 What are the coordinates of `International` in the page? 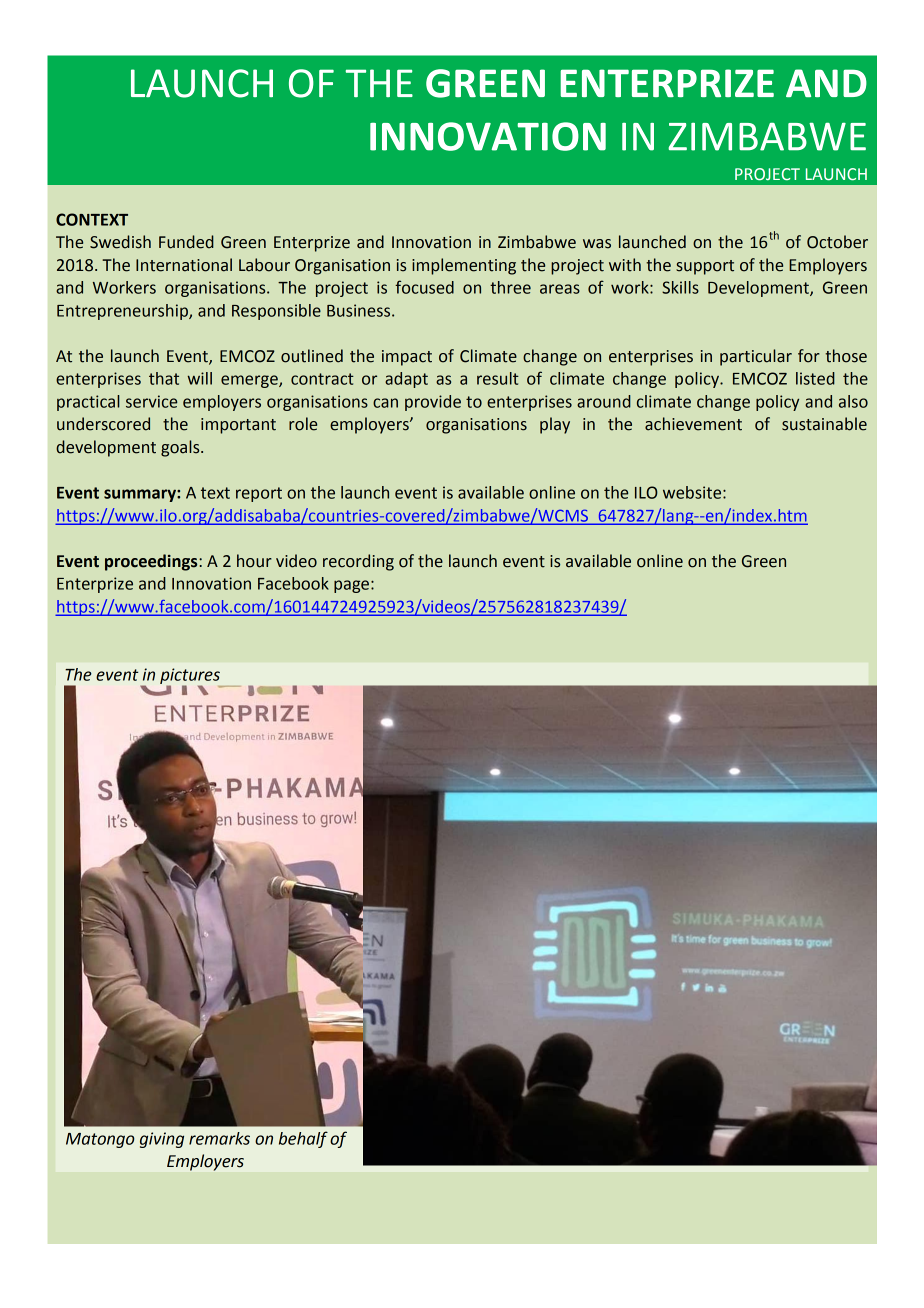 It's located at (184, 265).
